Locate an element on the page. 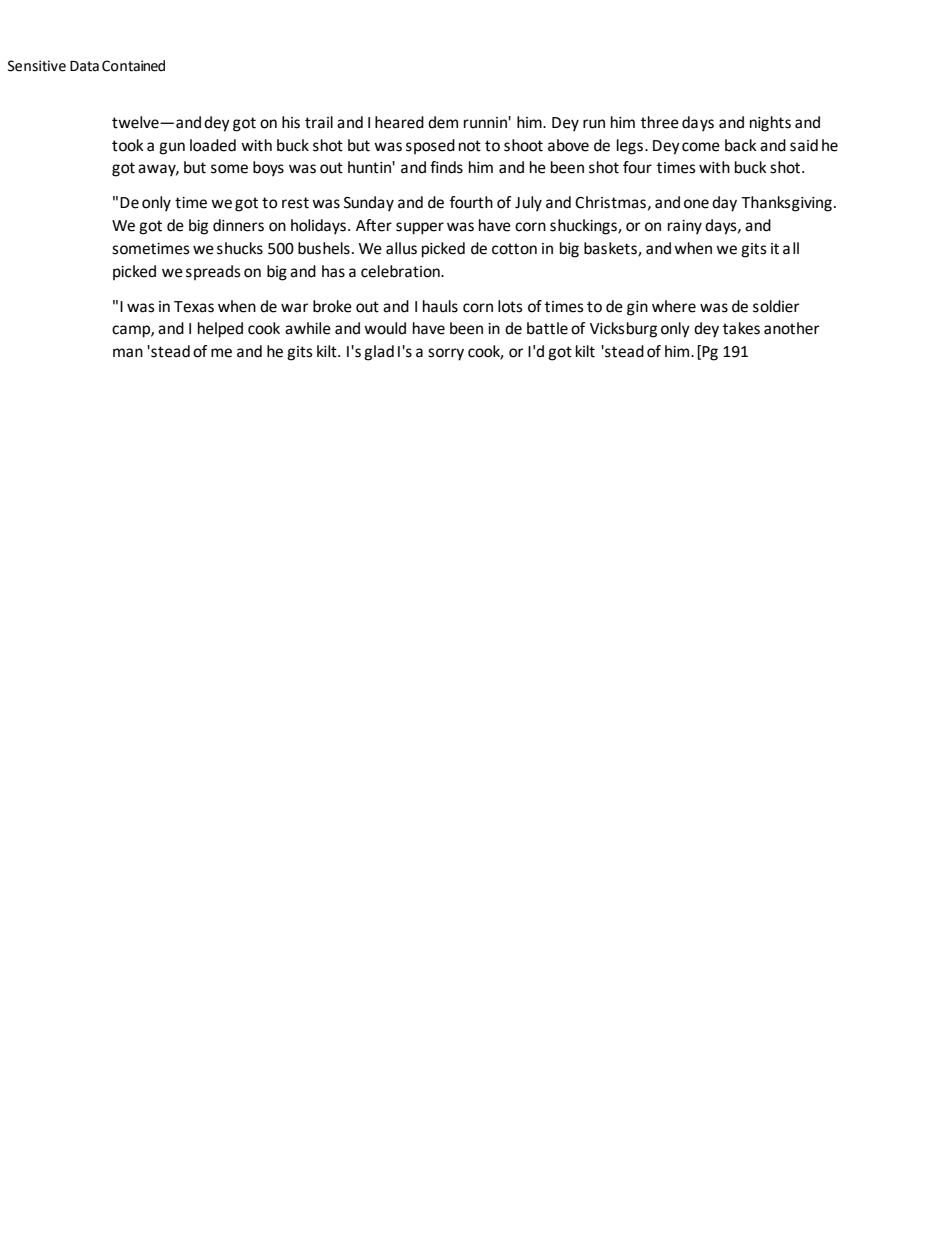  rainy is located at coordinates (685, 227).
